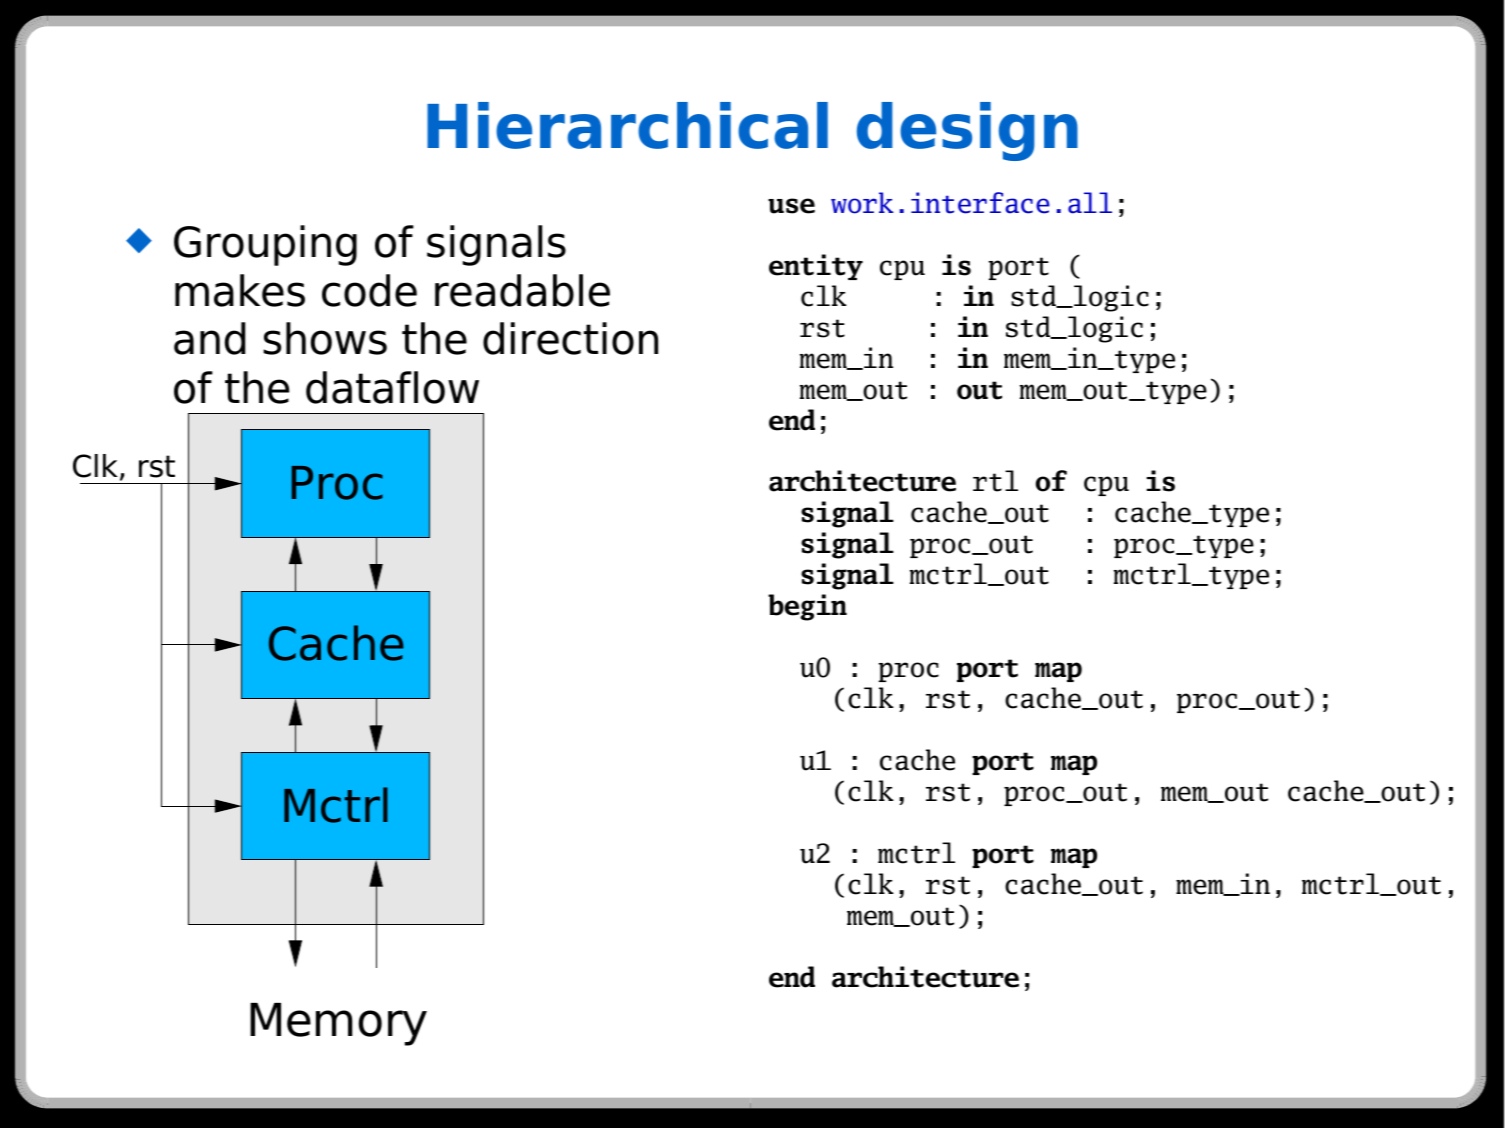 Image resolution: width=1505 pixels, height=1128 pixels. Describe the element at coordinates (816, 267) in the page. I see `entity` at that location.
